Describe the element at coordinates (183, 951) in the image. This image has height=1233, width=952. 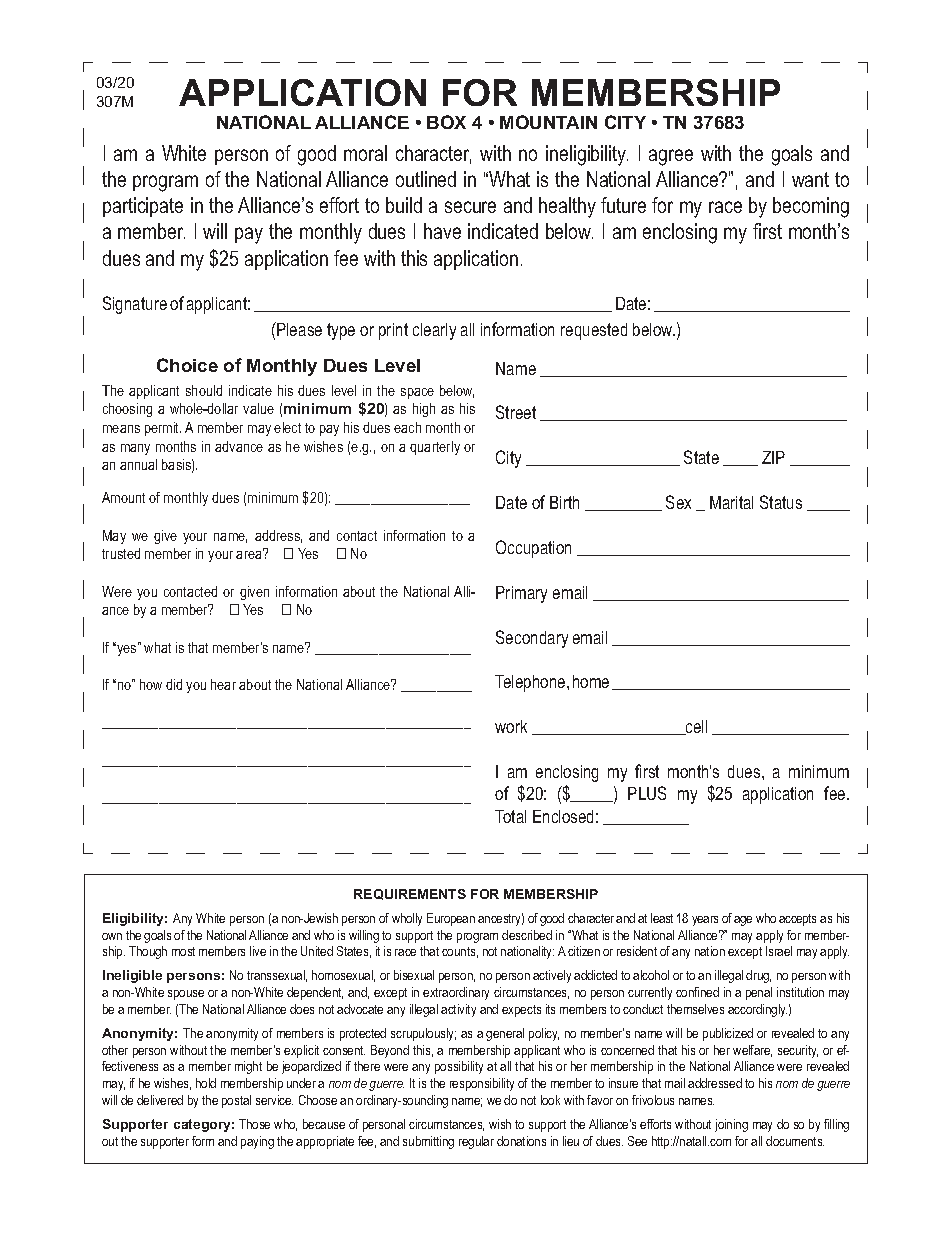
I see `most` at that location.
